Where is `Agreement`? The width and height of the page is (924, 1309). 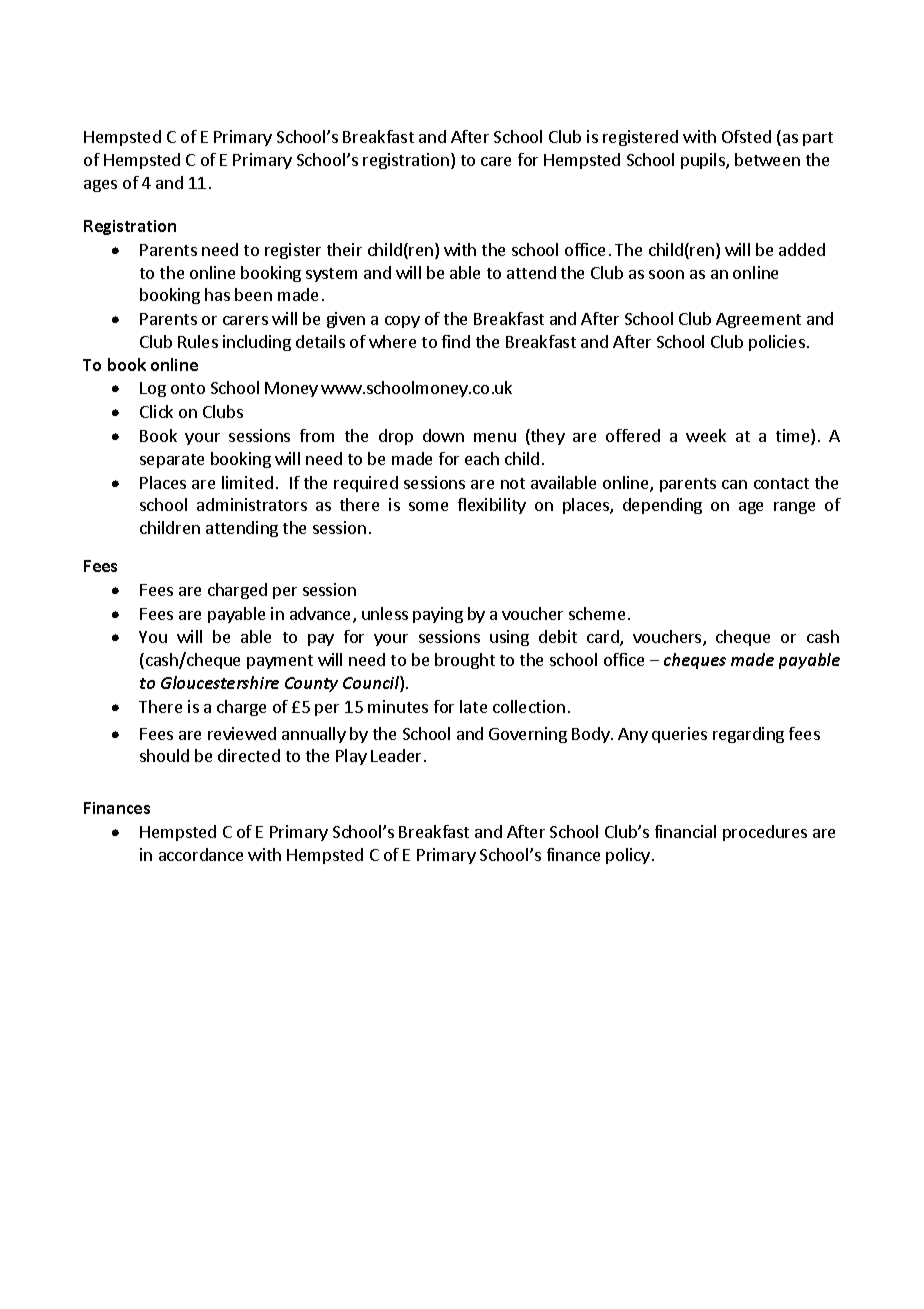 Agreement is located at coordinates (758, 320).
